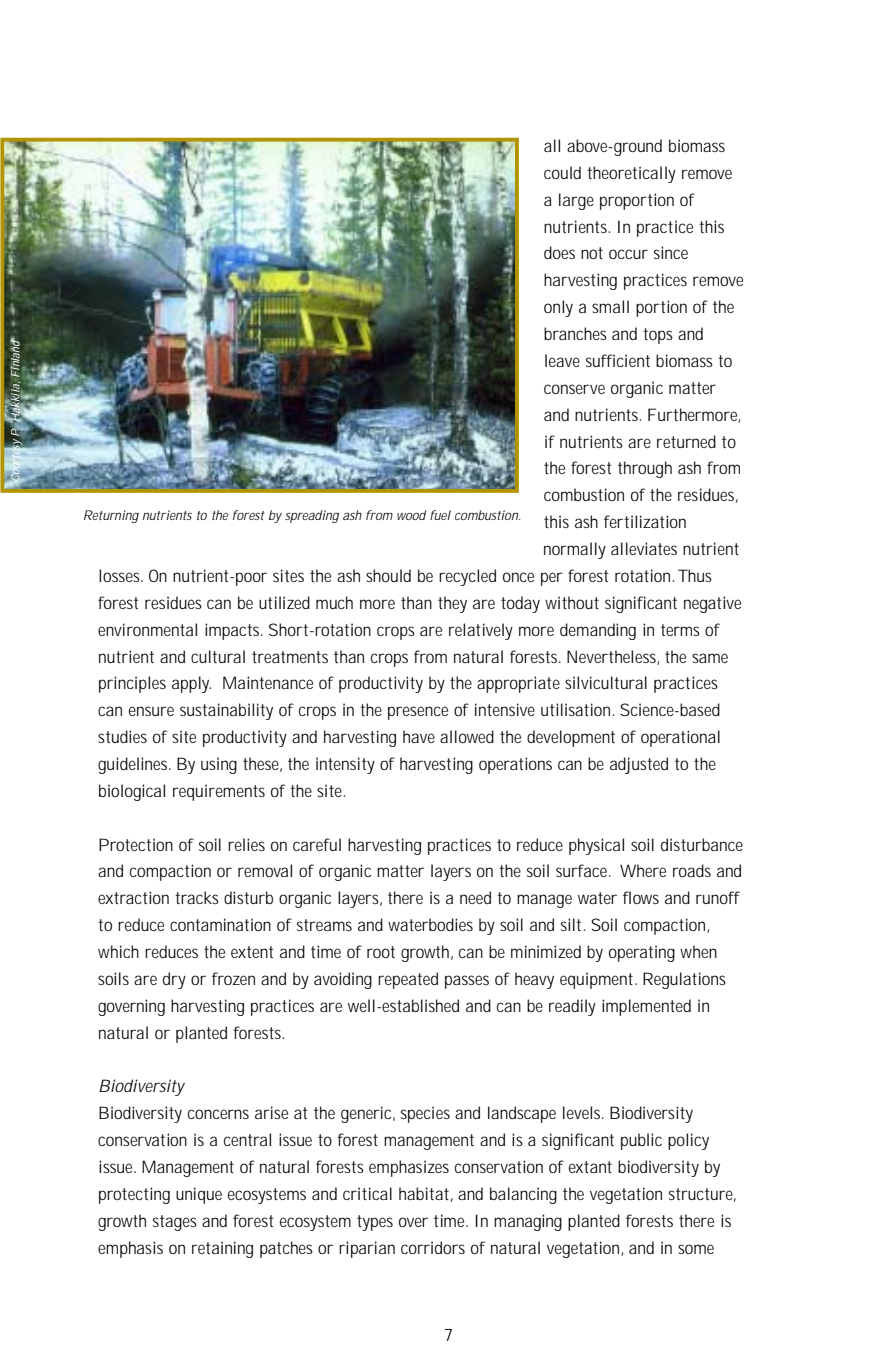  Describe the element at coordinates (559, 252) in the screenshot. I see `does` at that location.
